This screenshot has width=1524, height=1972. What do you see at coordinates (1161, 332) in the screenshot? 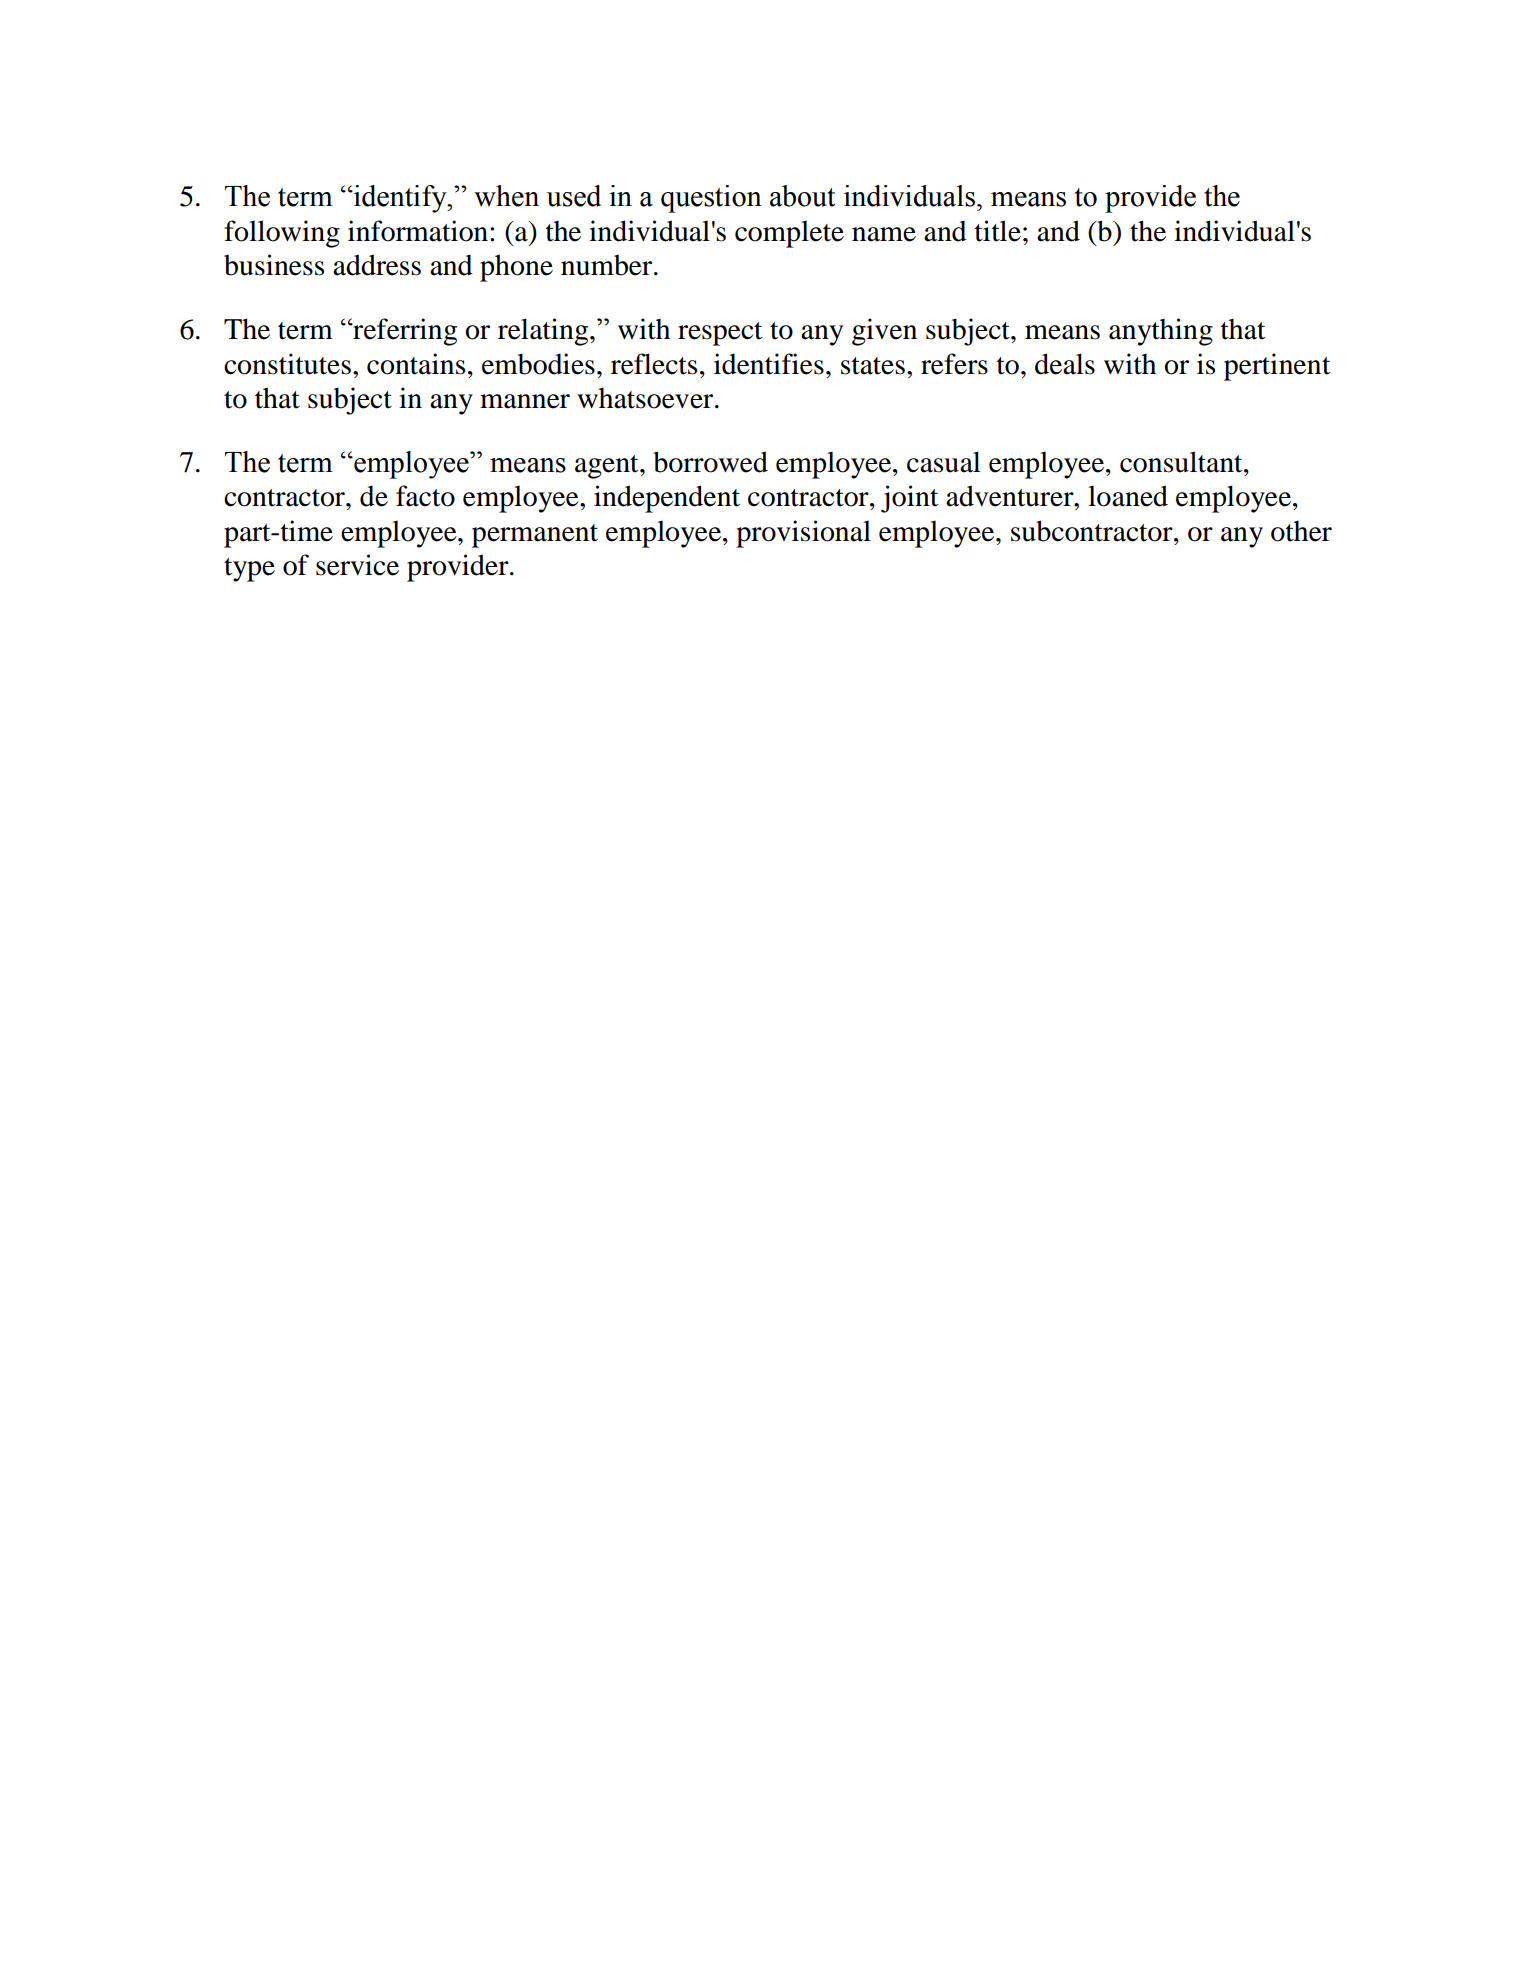
I see `anything` at bounding box center [1161, 332].
